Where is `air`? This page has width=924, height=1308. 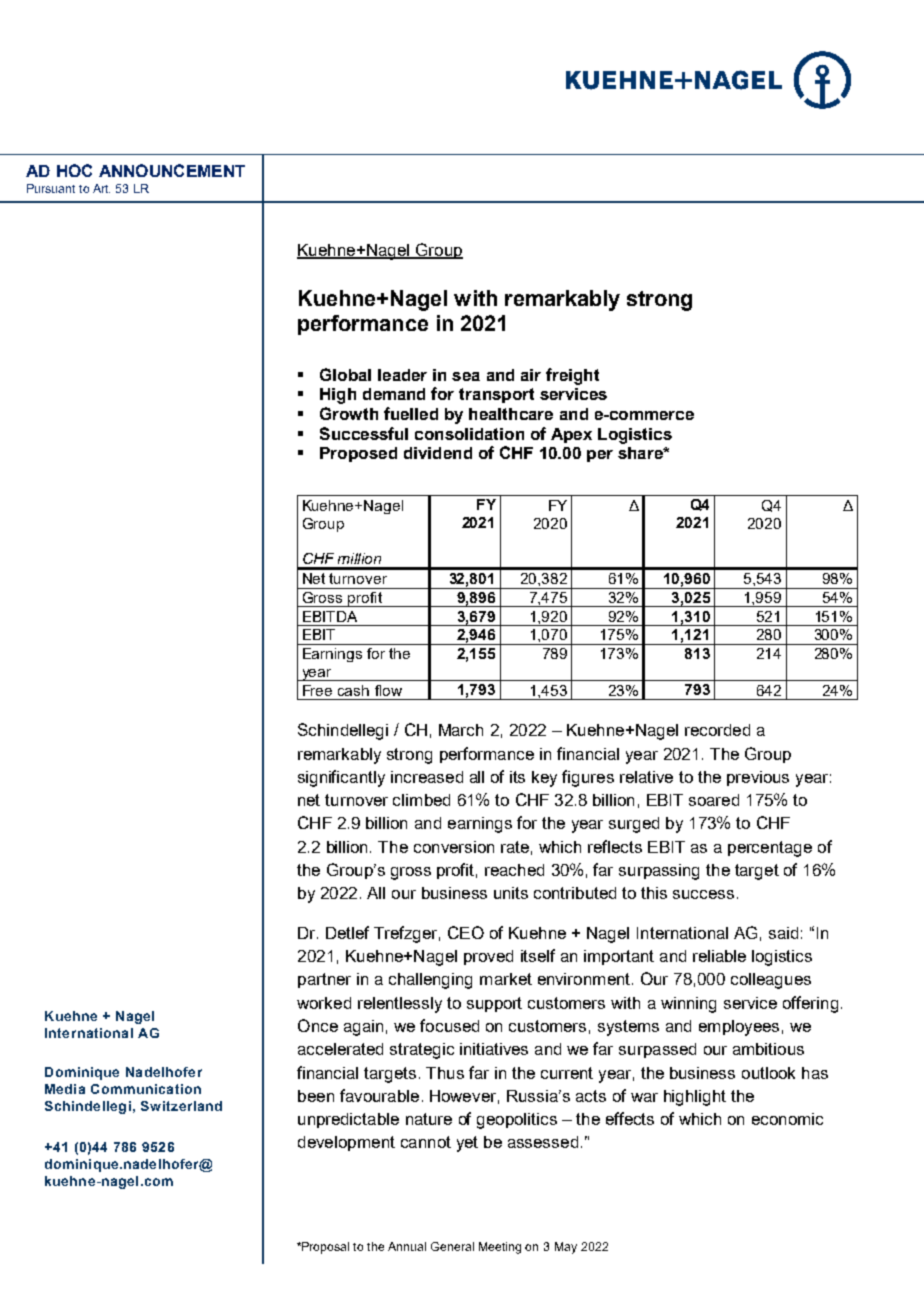 air is located at coordinates (531, 375).
